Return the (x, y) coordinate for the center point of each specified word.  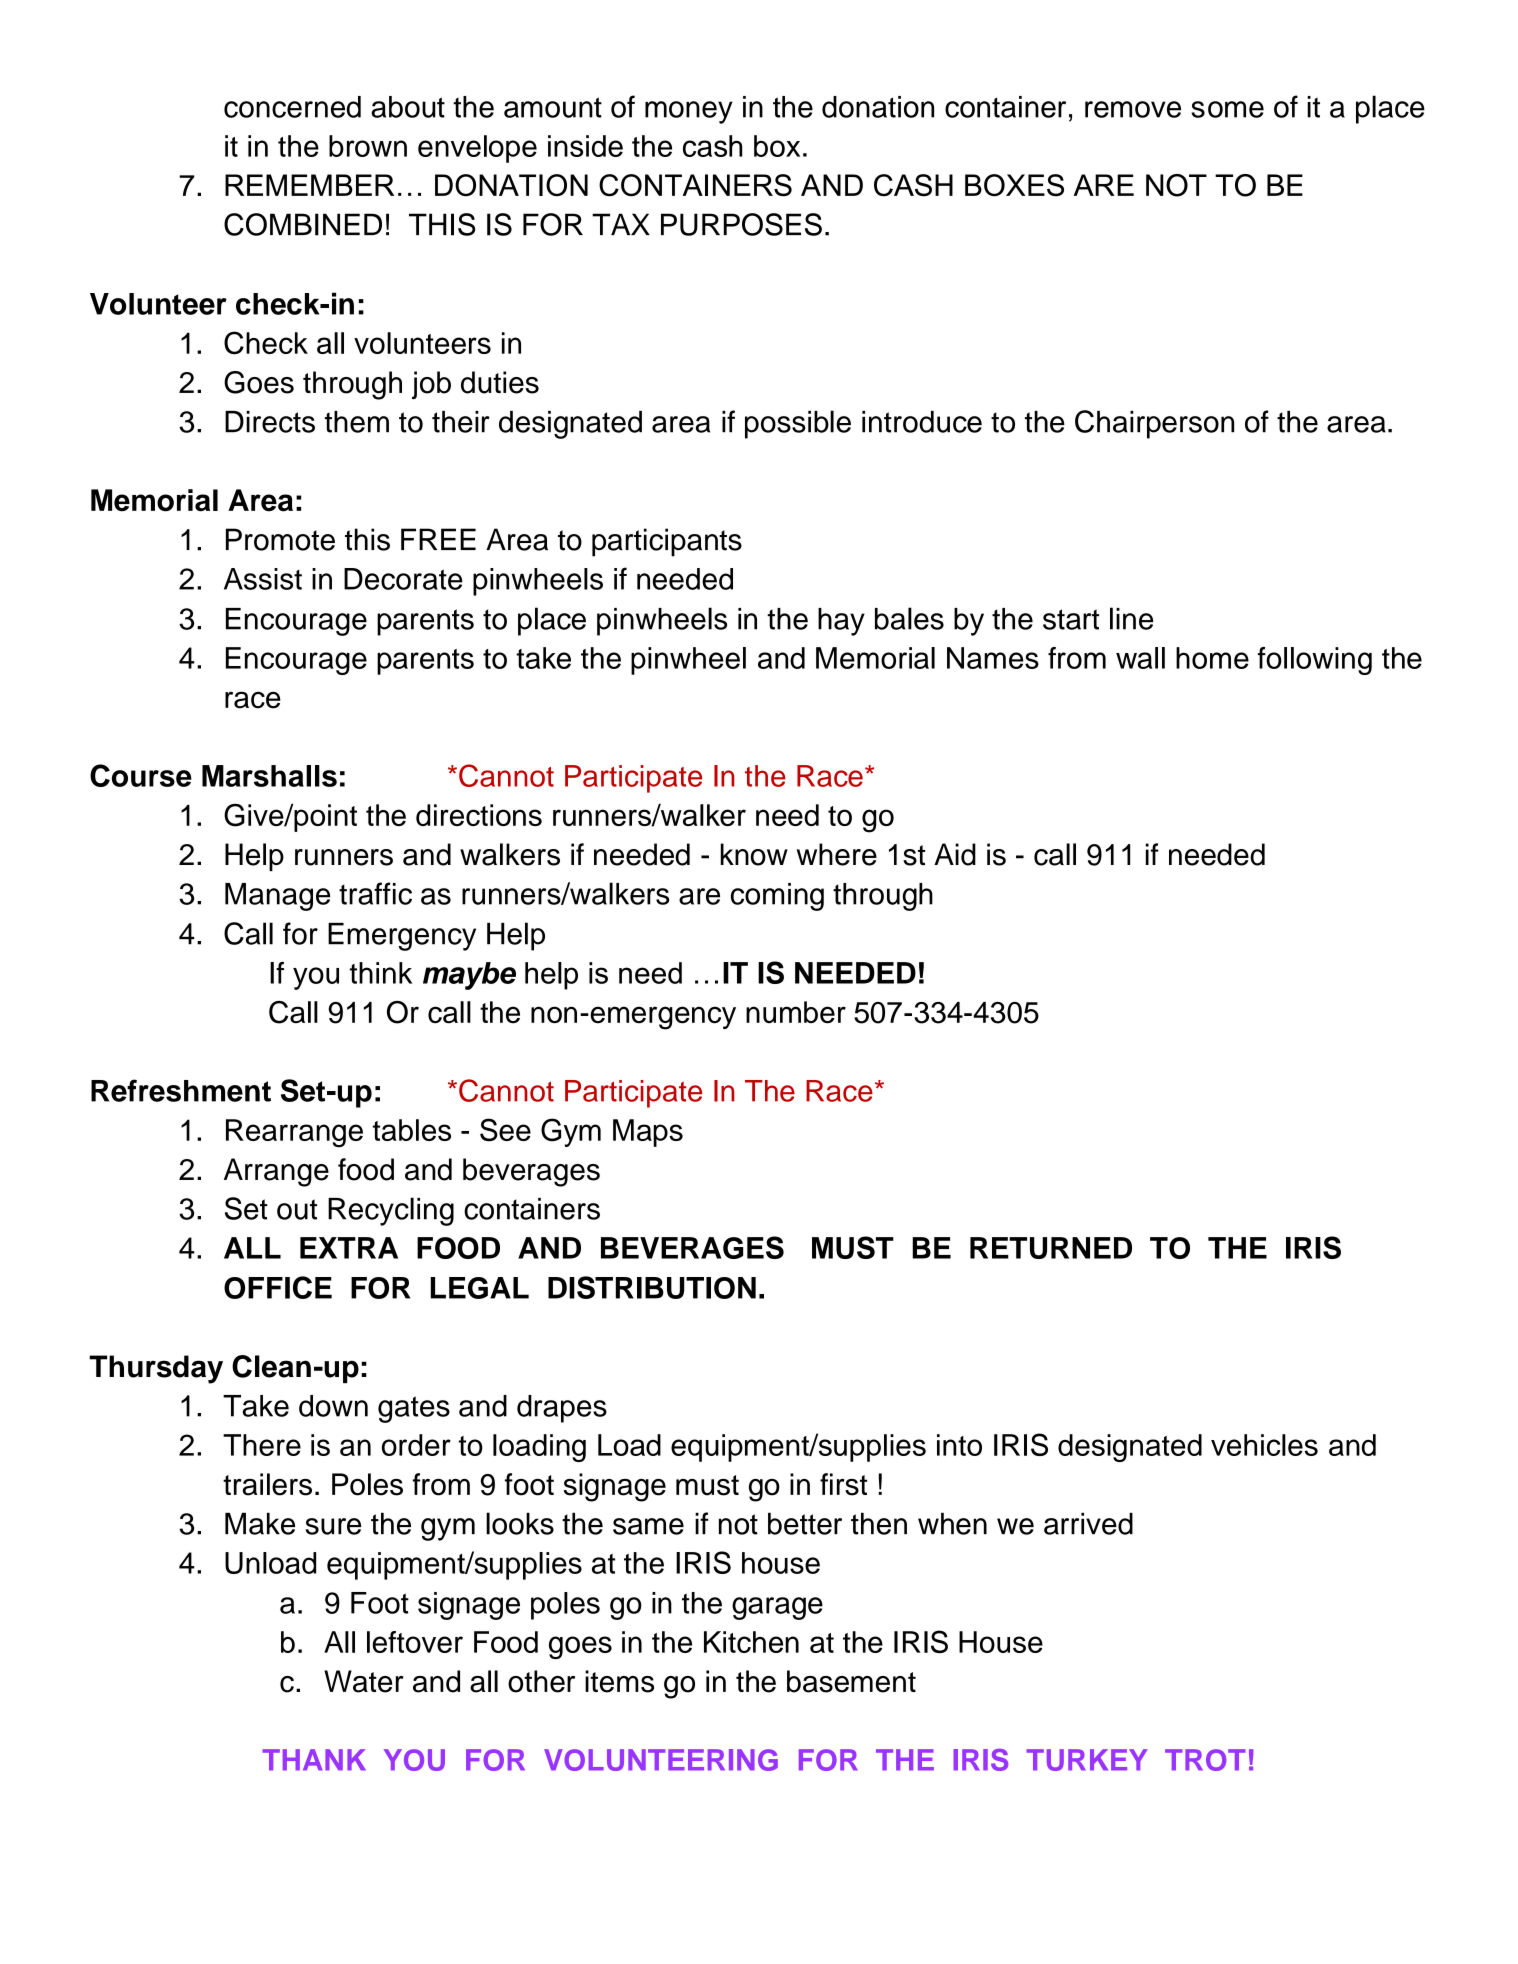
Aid (955, 854)
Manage (277, 897)
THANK (314, 1760)
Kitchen (751, 1642)
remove (1133, 109)
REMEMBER (309, 185)
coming (777, 897)
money (689, 112)
